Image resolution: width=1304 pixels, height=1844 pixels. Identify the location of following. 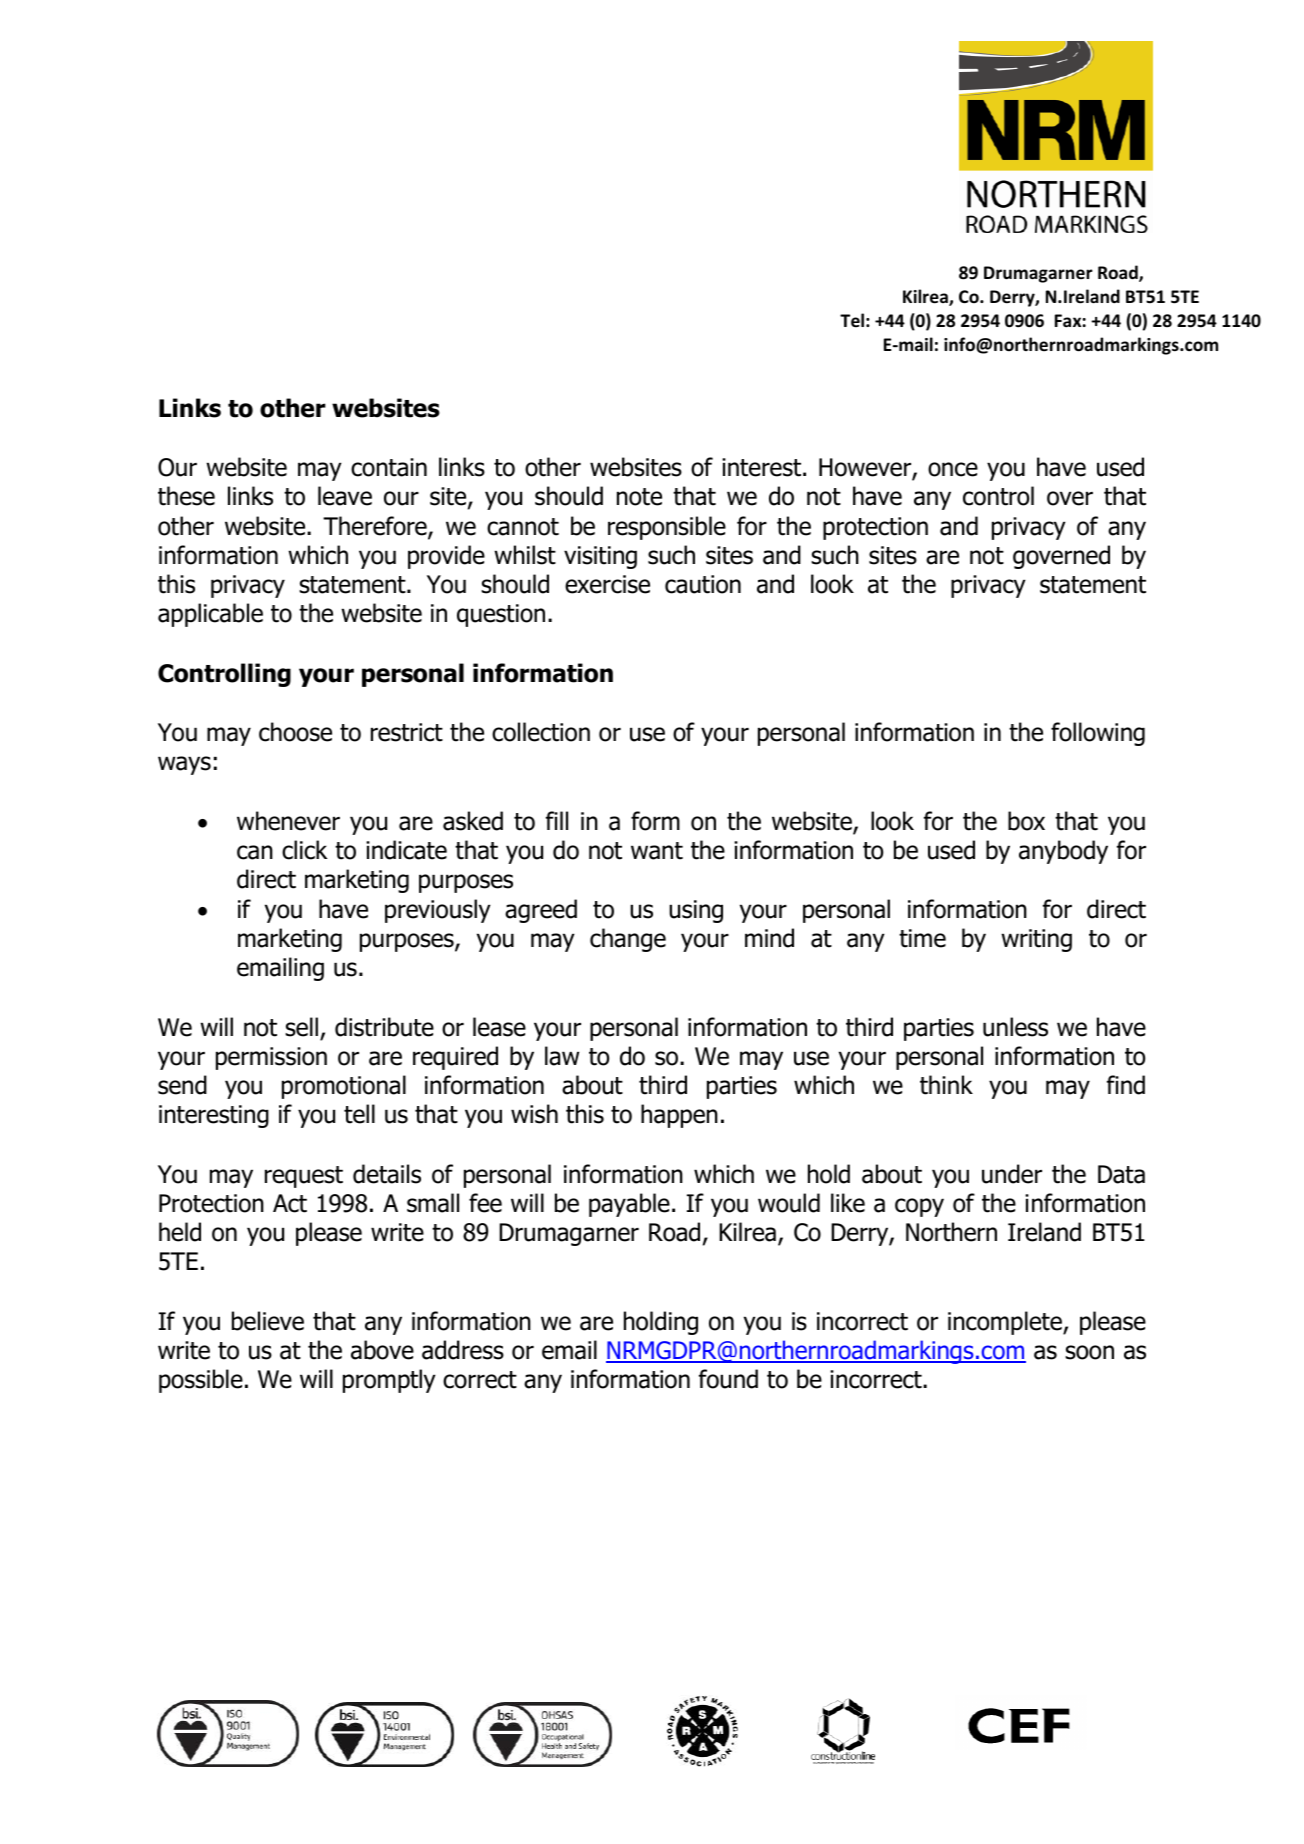
(1098, 734).
